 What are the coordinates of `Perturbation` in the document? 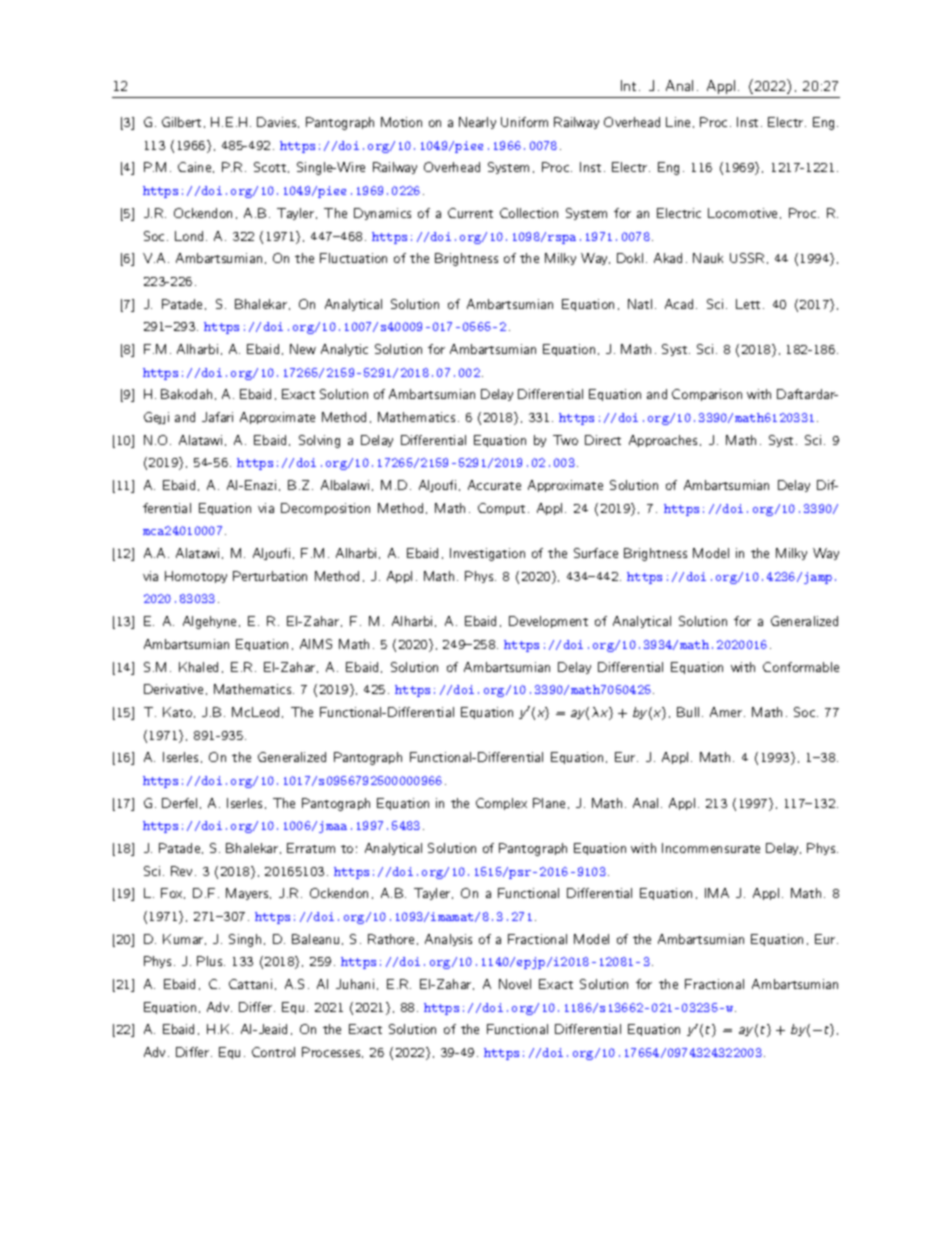 It's located at (270, 576).
